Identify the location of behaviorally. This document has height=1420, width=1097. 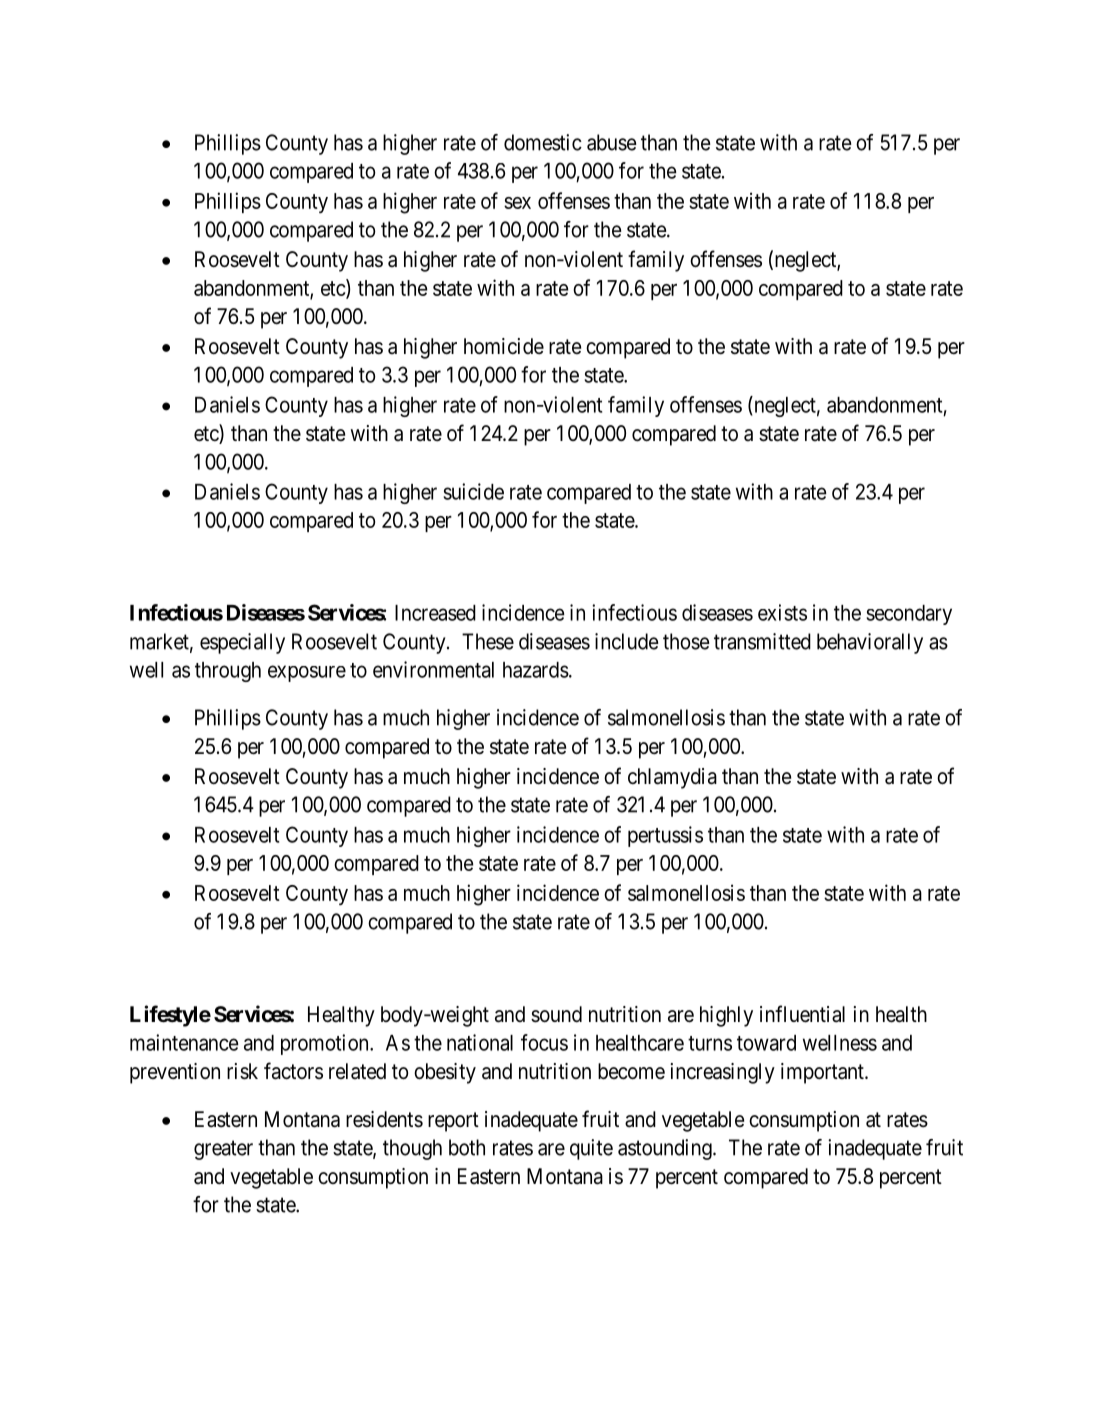
(870, 643).
